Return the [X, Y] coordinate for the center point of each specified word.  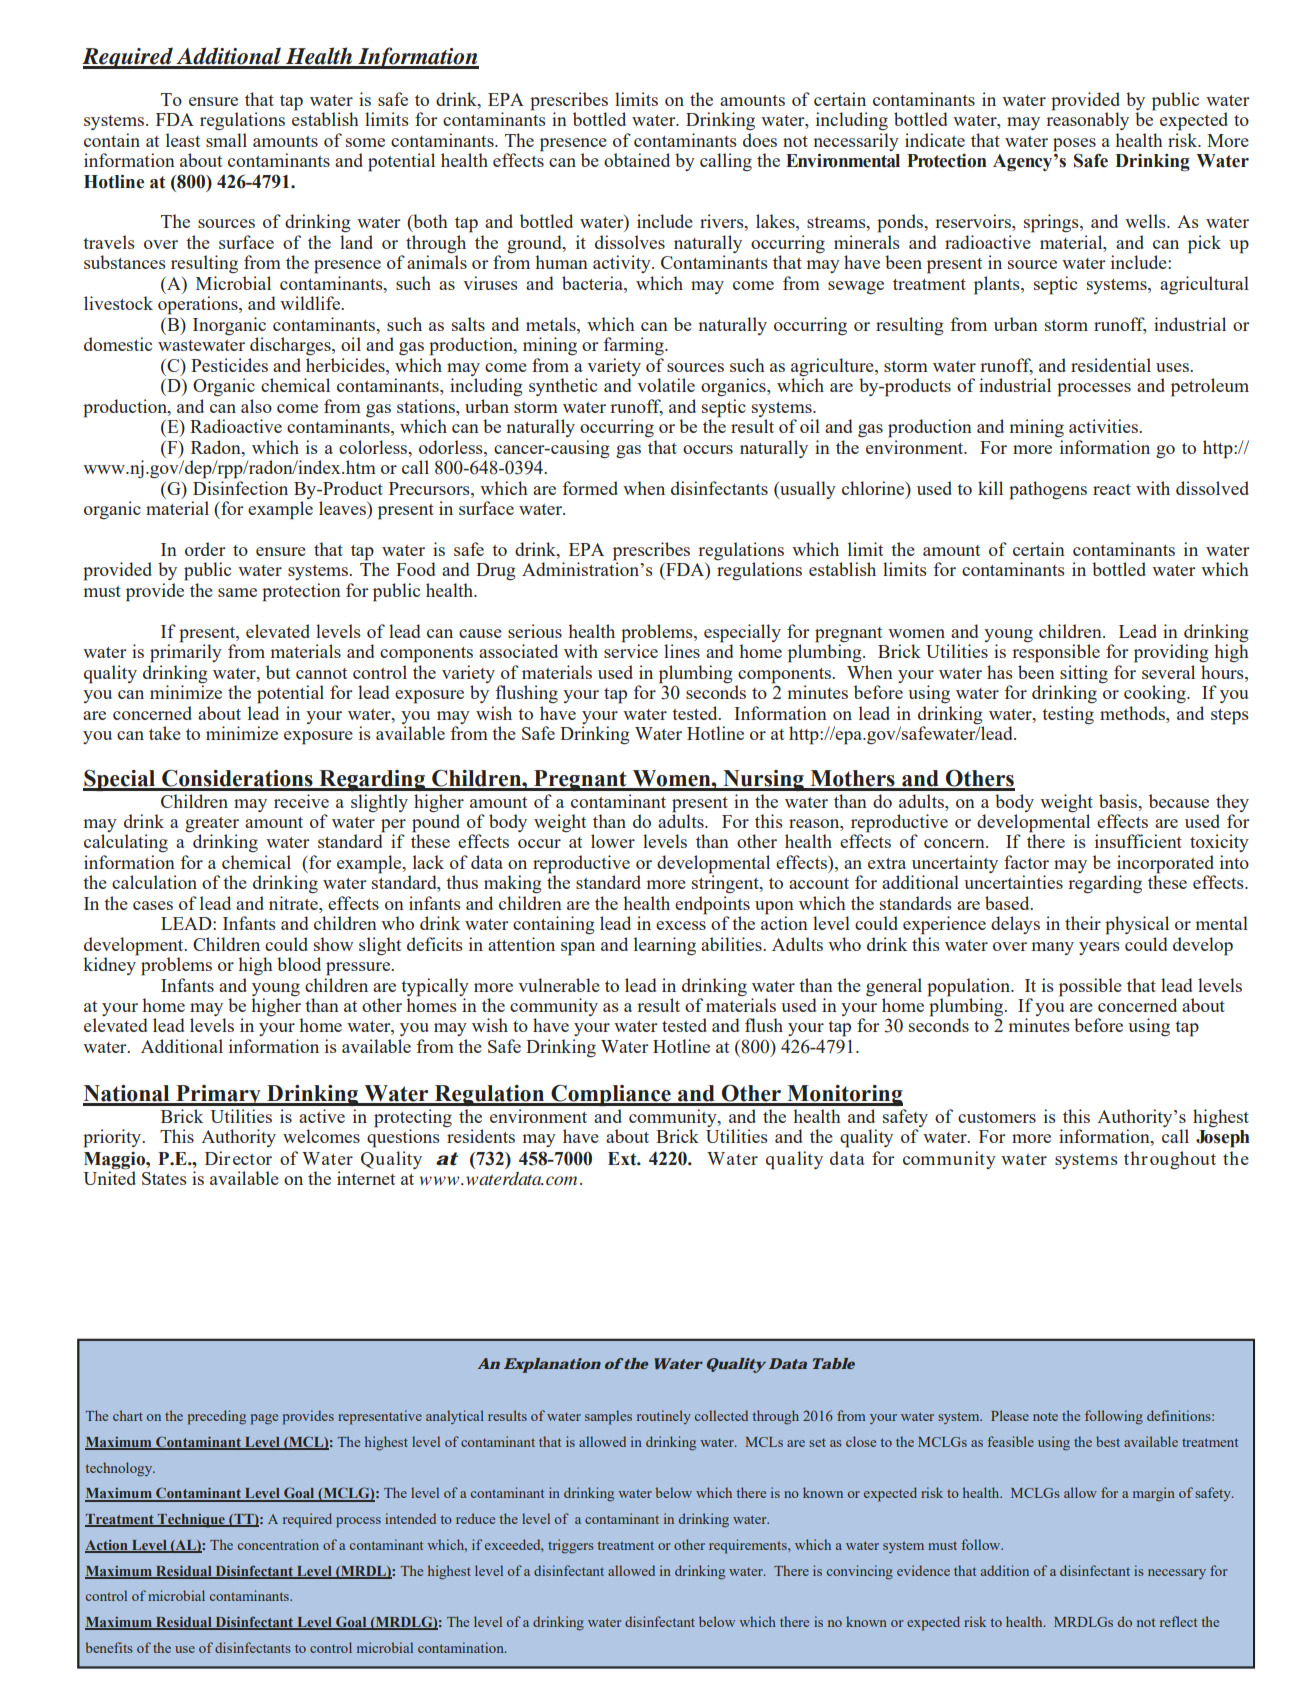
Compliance [611, 1095]
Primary [218, 1095]
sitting [1084, 674]
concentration [278, 1544]
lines [682, 651]
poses [1074, 146]
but [278, 672]
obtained [637, 160]
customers [997, 1117]
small [226, 140]
